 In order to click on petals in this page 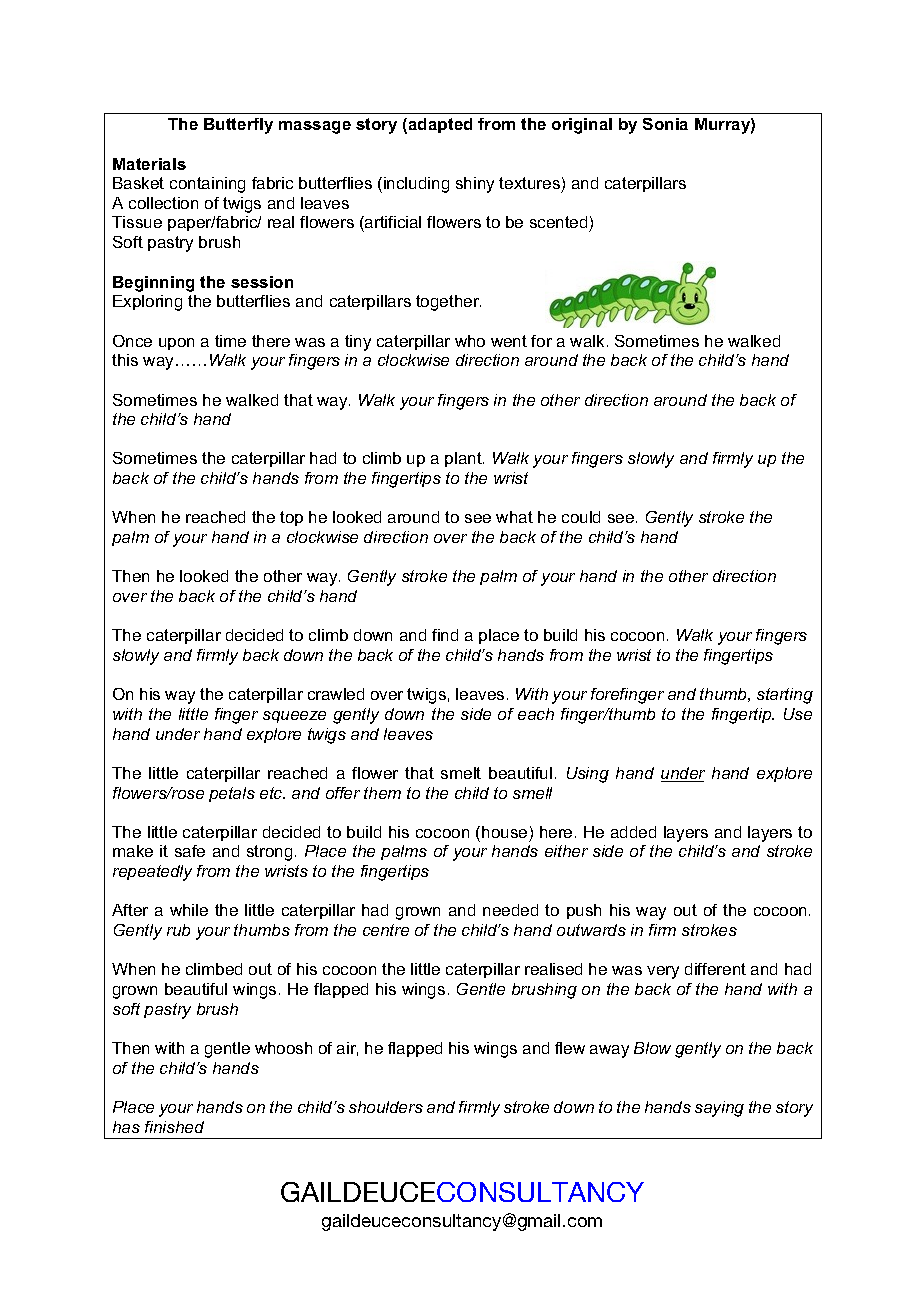, I will do `click(232, 794)`.
